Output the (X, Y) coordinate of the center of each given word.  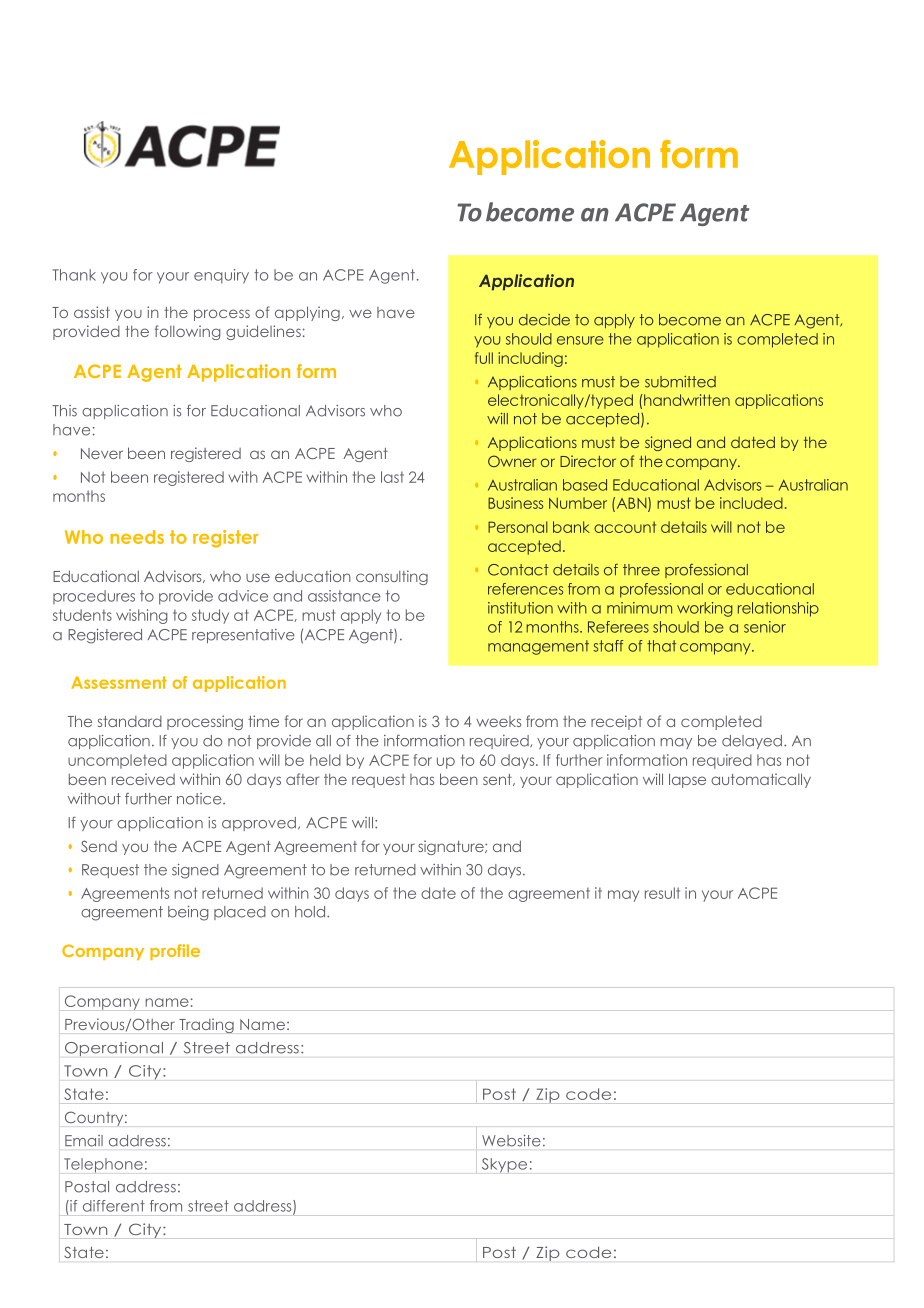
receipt (616, 722)
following (188, 332)
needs (137, 537)
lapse (687, 780)
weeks (498, 721)
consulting (392, 577)
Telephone (103, 1165)
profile (175, 952)
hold (311, 912)
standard (130, 721)
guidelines (263, 332)
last (392, 477)
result (662, 893)
